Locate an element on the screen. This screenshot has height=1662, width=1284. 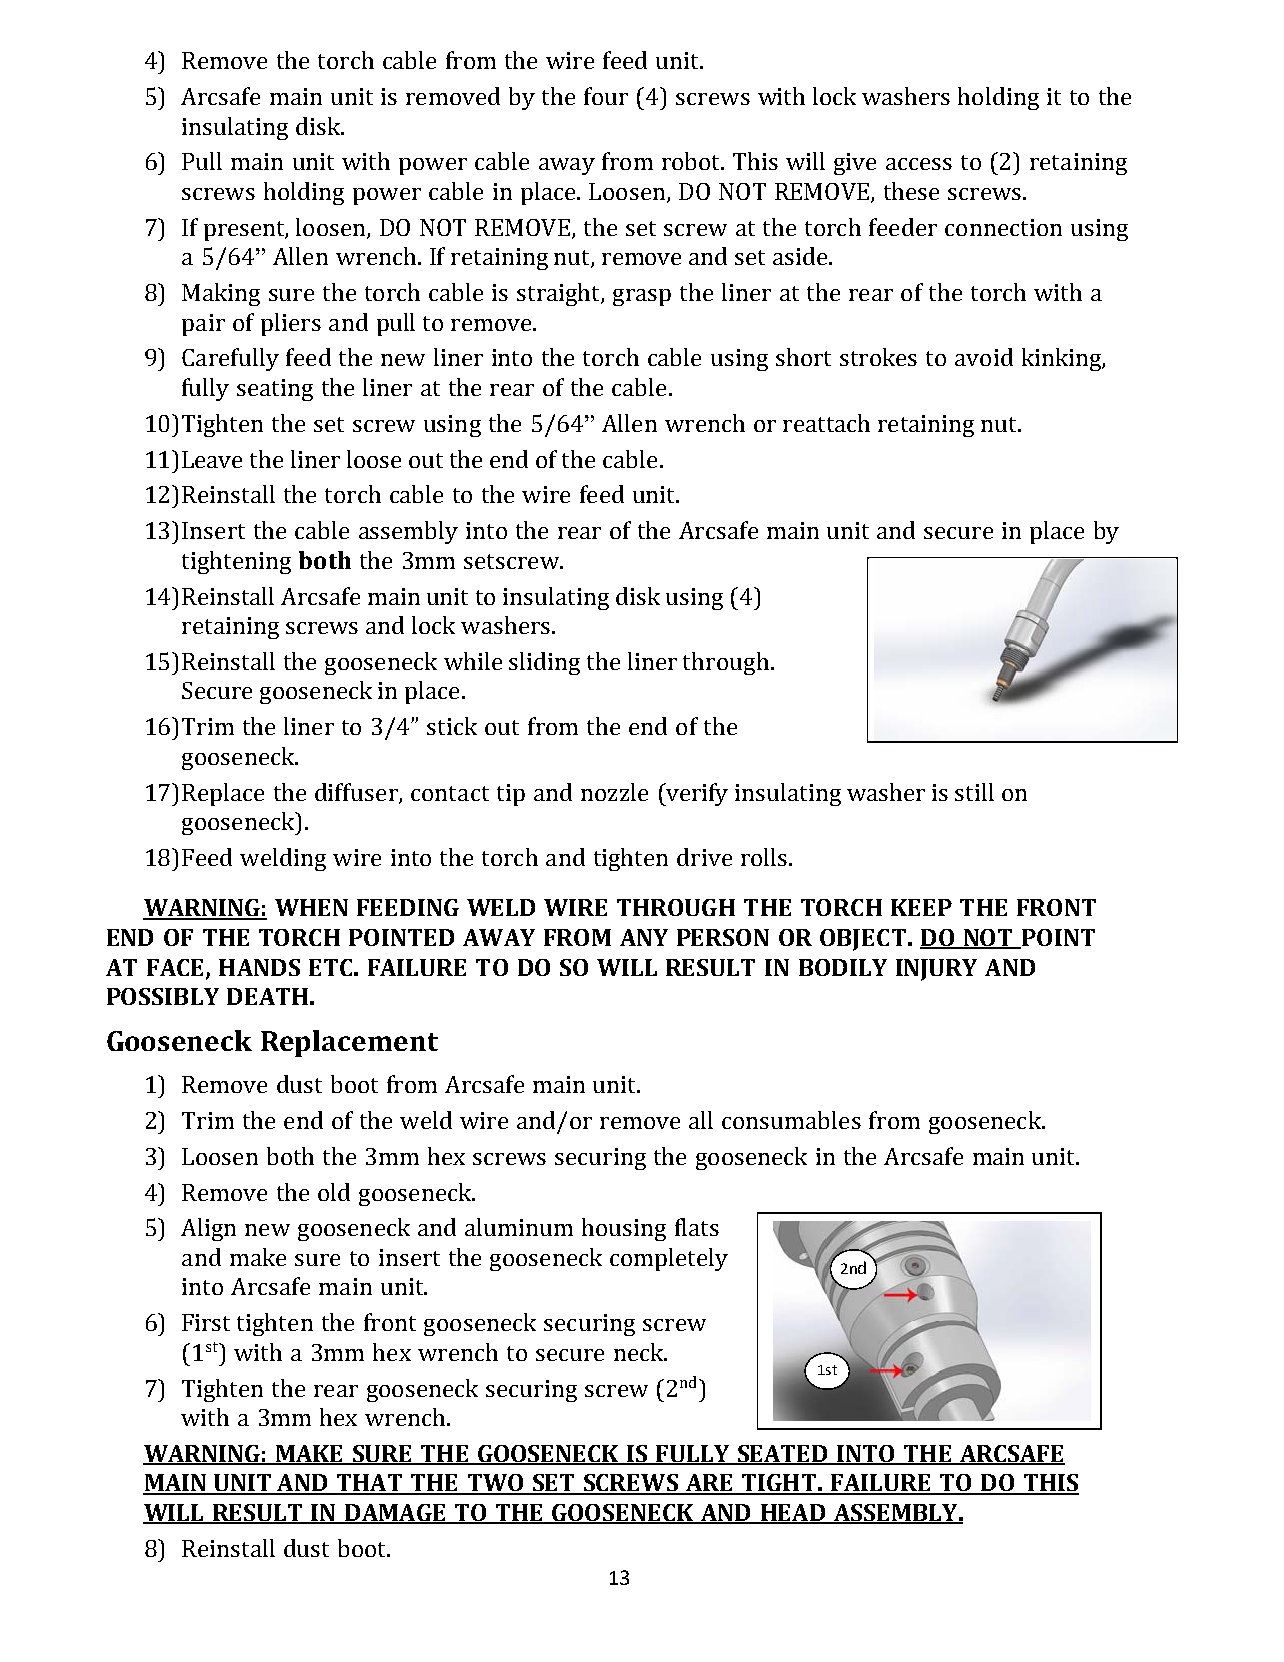
access is located at coordinates (919, 164).
